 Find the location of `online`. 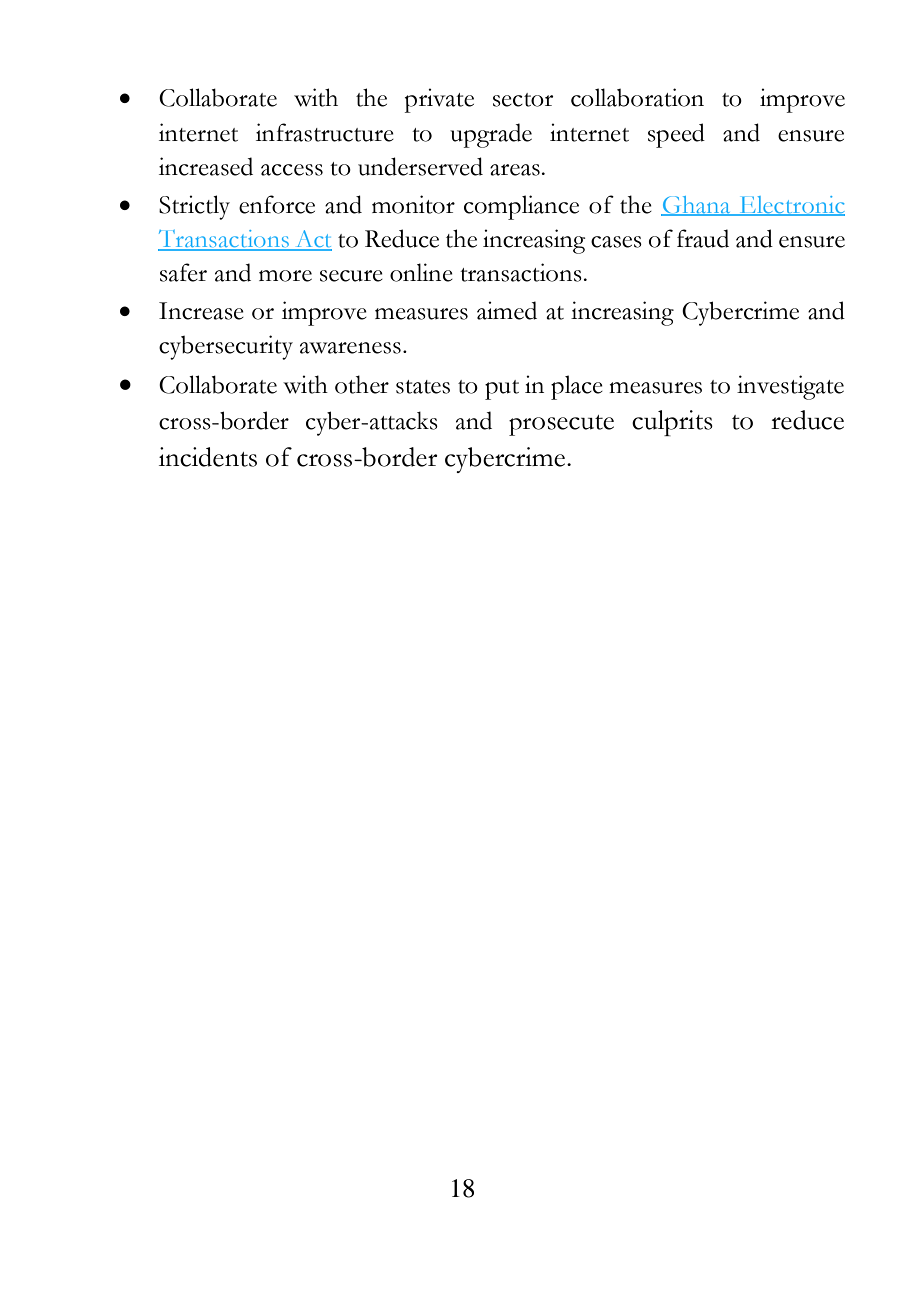

online is located at coordinates (421, 272).
